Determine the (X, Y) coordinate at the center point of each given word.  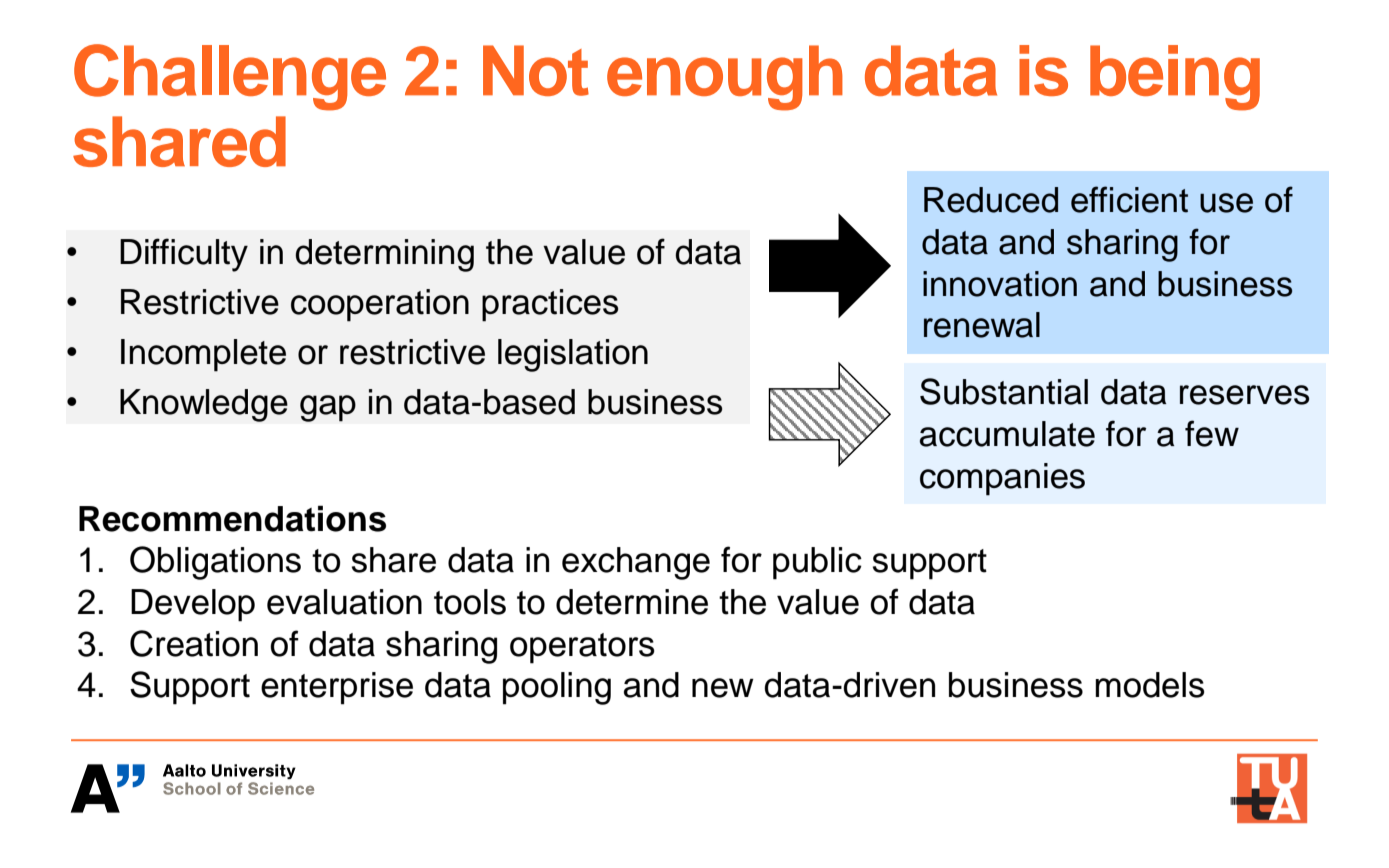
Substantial (1004, 391)
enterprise (337, 688)
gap (328, 408)
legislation (573, 355)
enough (725, 78)
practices (550, 305)
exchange (636, 563)
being (1175, 78)
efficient (1129, 199)
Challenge (230, 77)
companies (1002, 479)
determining (384, 255)
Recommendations (232, 518)
